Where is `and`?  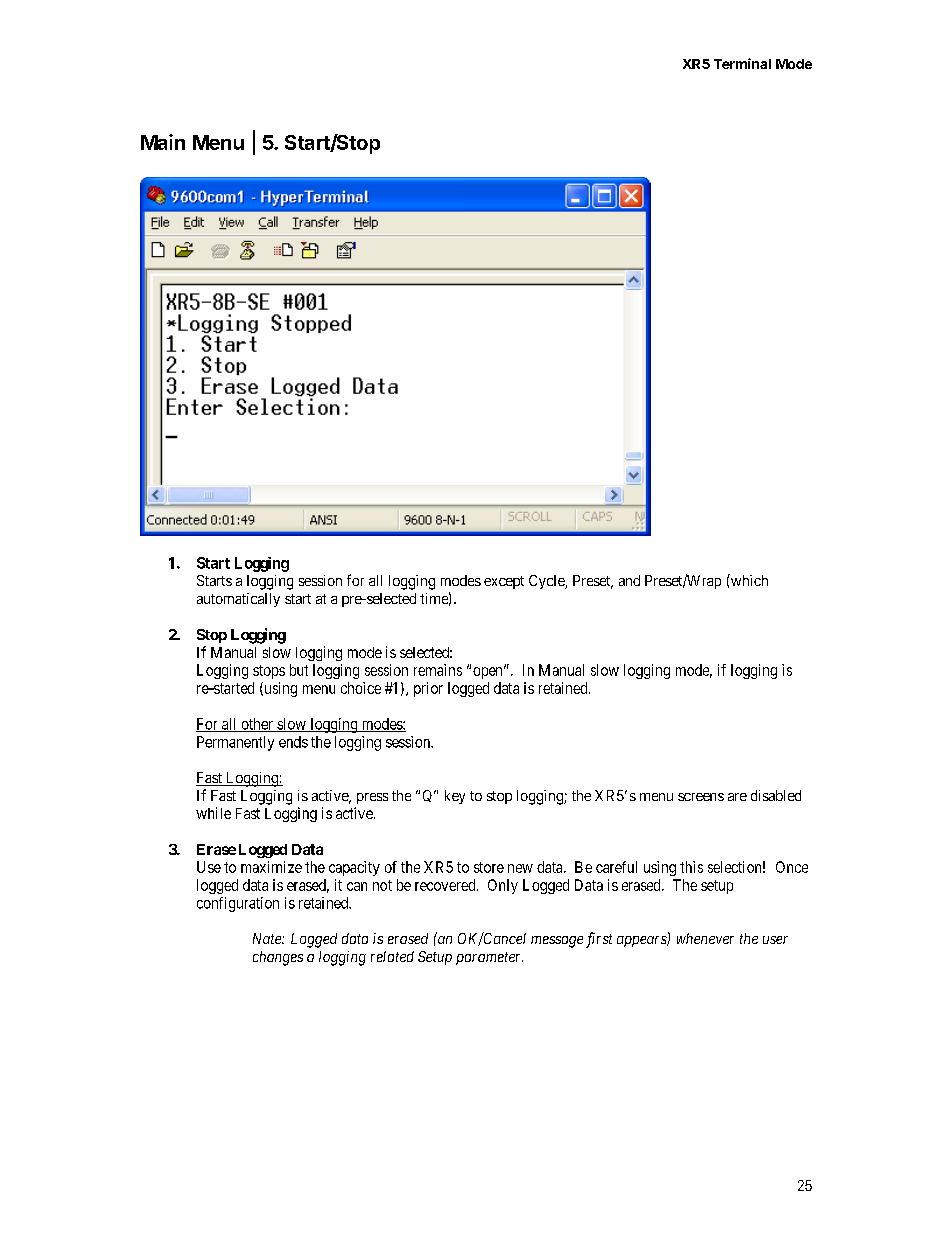 and is located at coordinates (629, 580).
